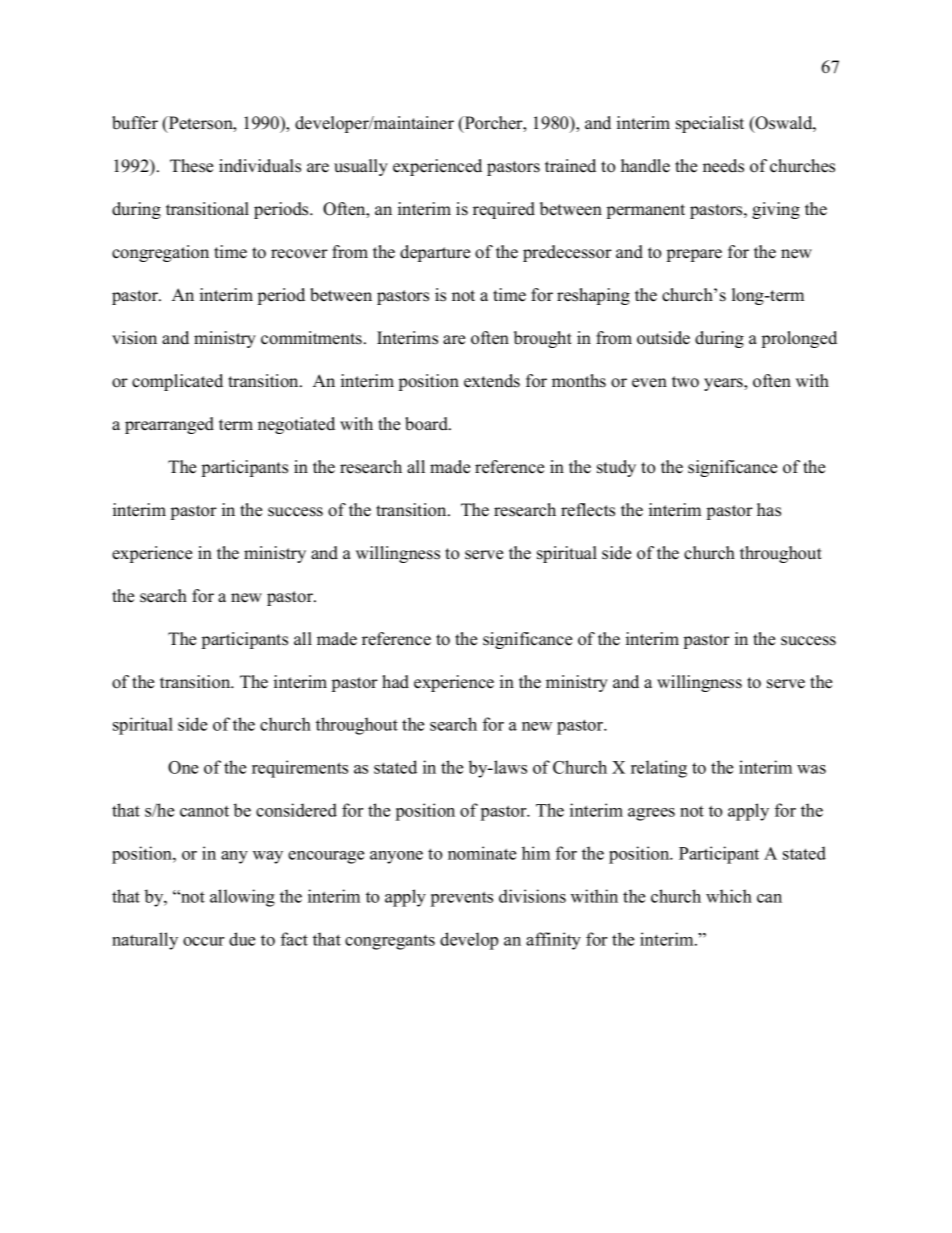  Describe the element at coordinates (769, 510) in the screenshot. I see `has` at that location.
